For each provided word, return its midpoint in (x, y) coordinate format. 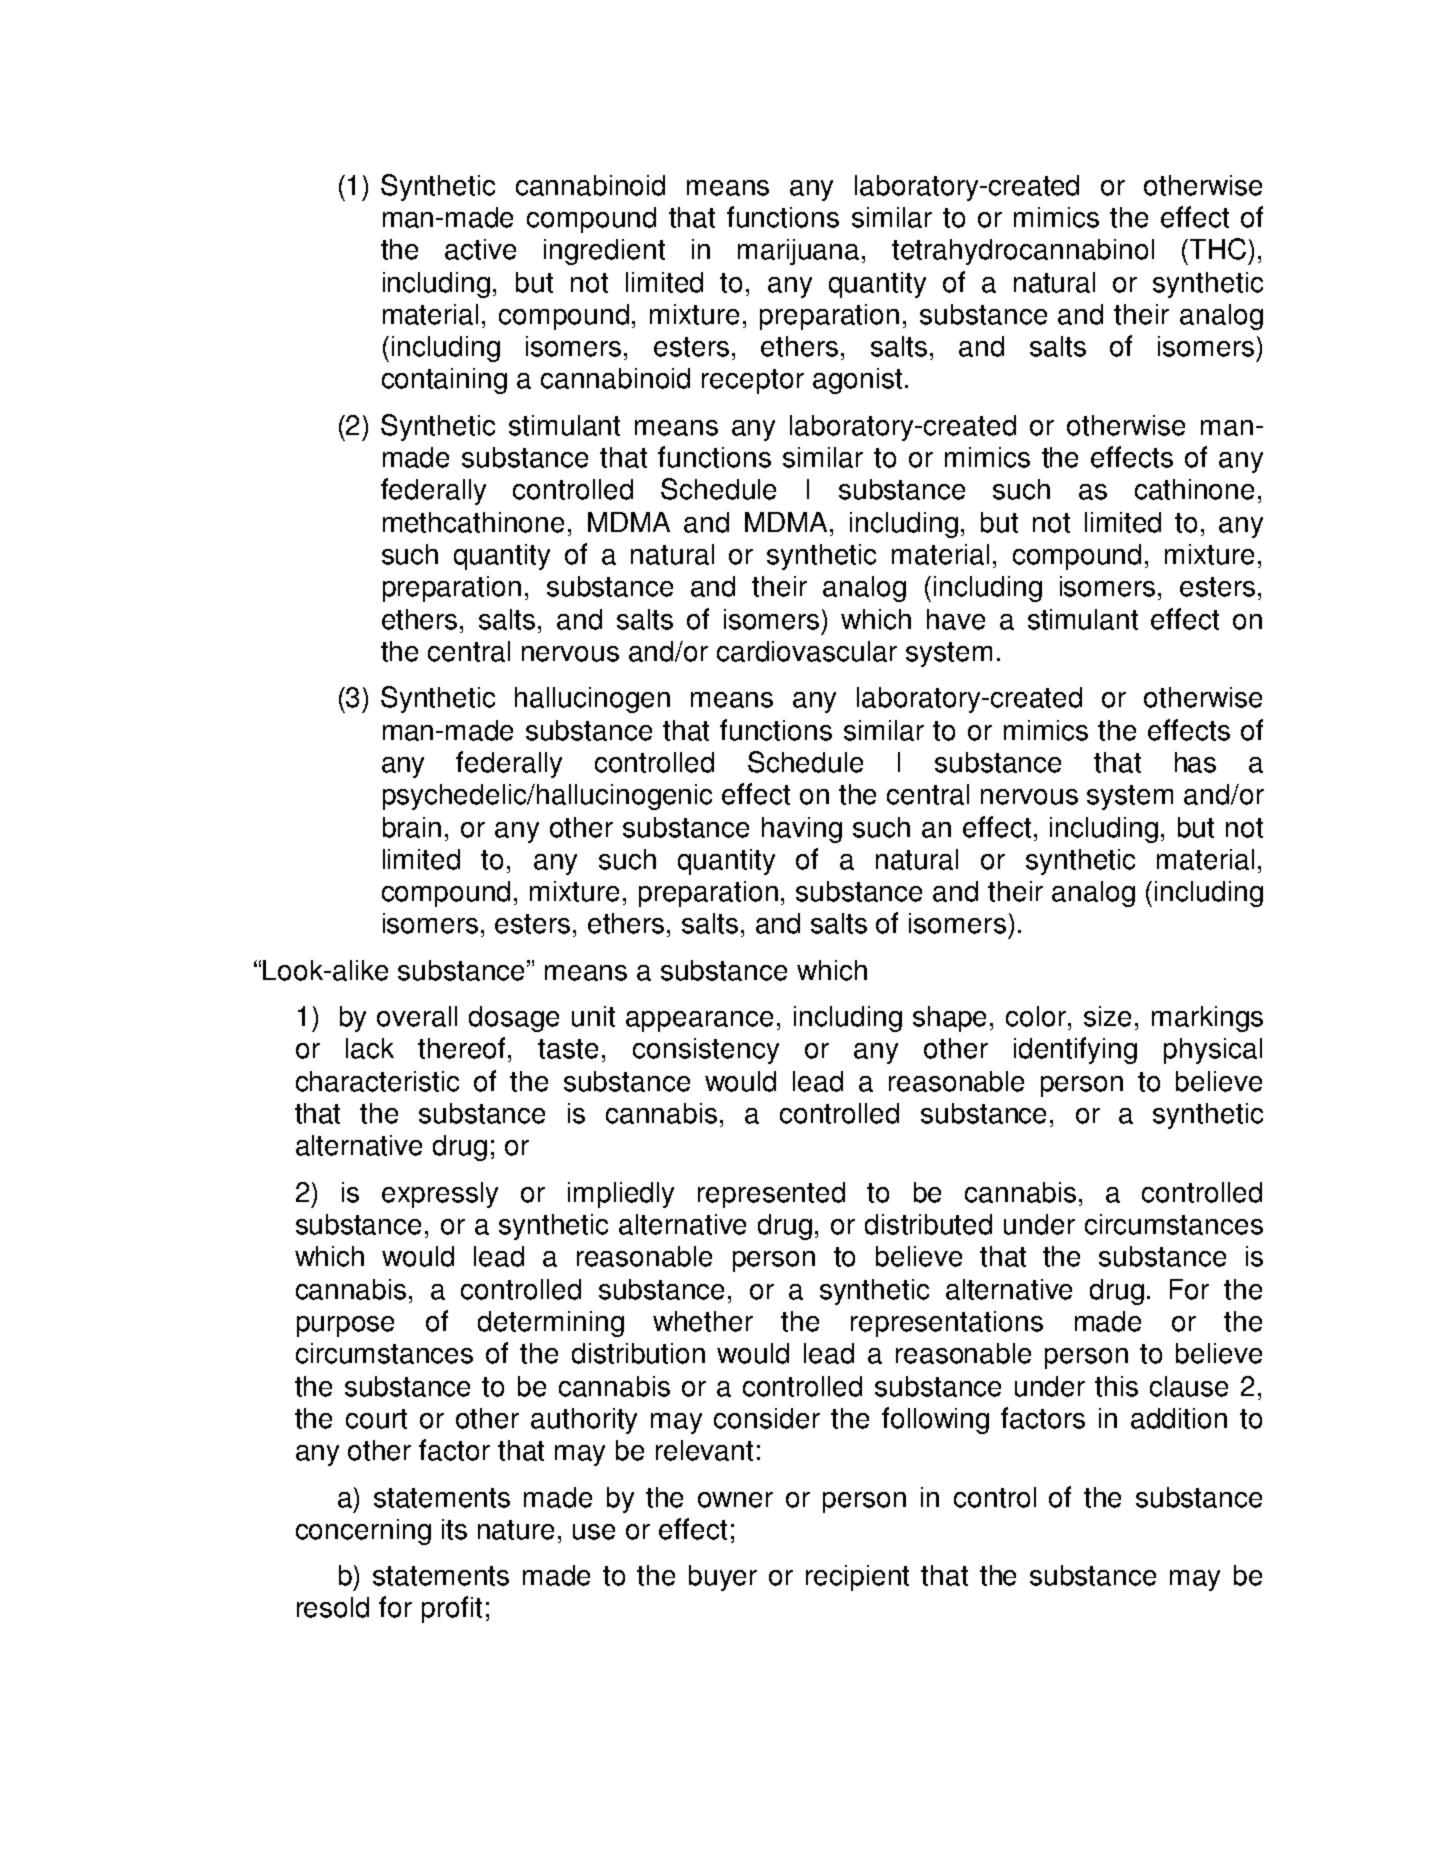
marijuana (798, 252)
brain (412, 827)
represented (771, 1195)
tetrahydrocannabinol (1023, 252)
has (1195, 762)
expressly (440, 1195)
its (454, 1529)
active (480, 249)
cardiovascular (807, 651)
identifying (1075, 1050)
